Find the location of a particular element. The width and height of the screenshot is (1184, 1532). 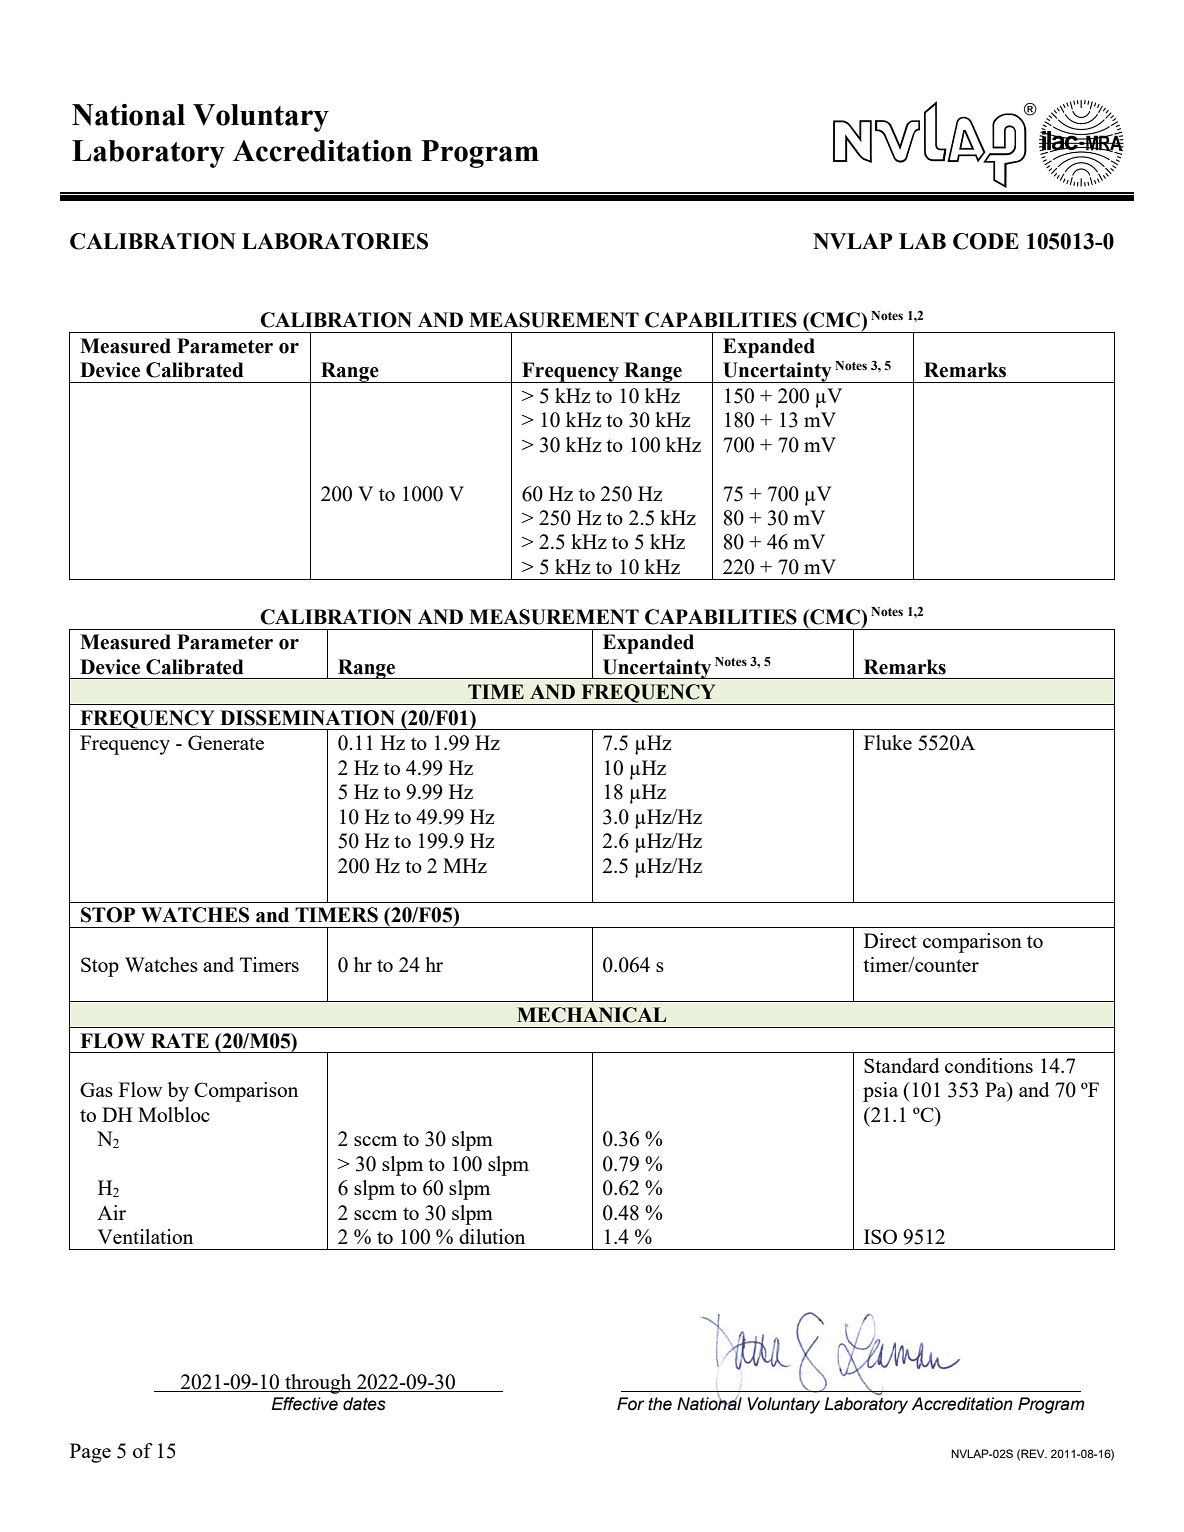

LABORATORIES is located at coordinates (335, 241).
